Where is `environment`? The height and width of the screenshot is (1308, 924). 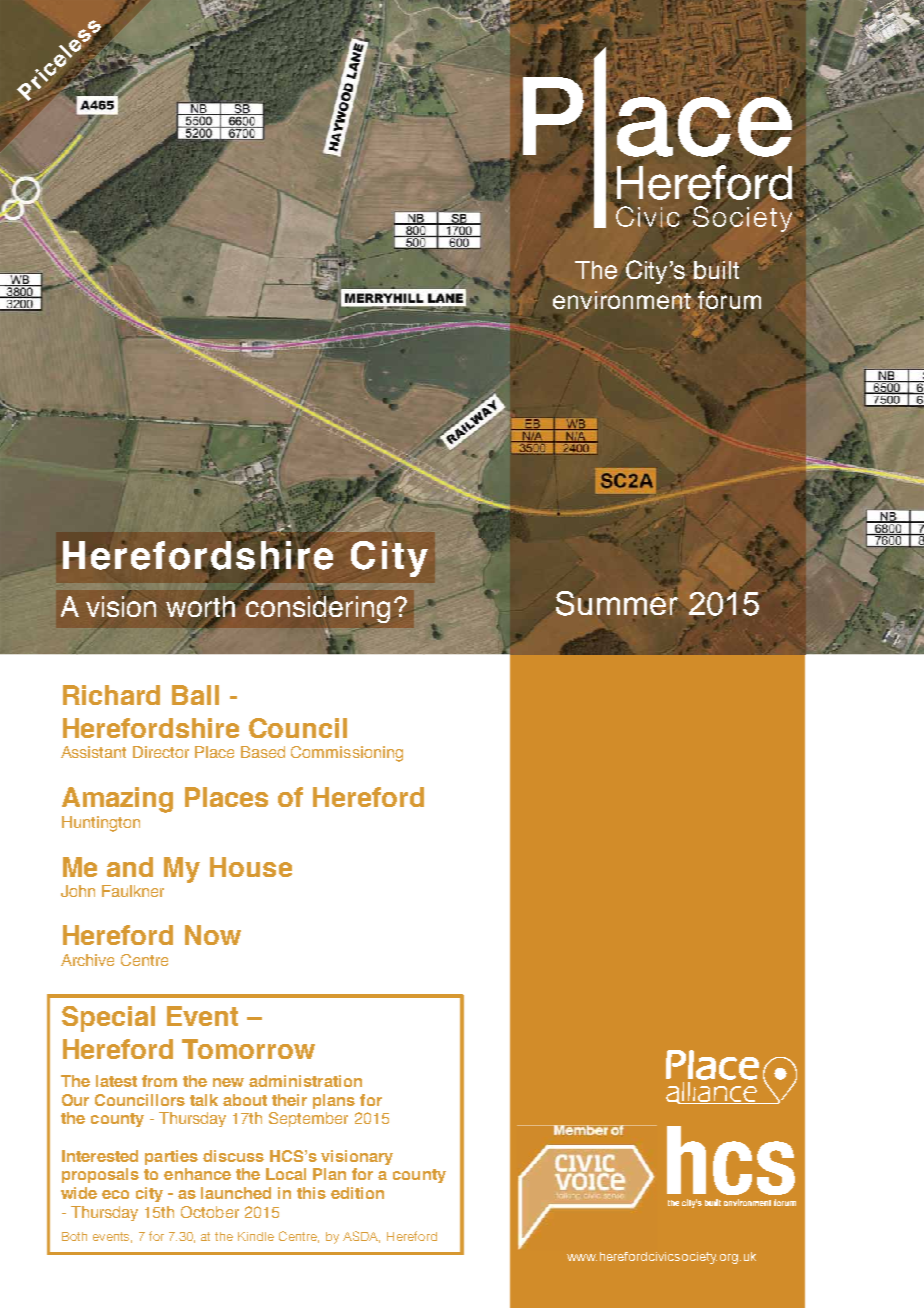 environment is located at coordinates (623, 299).
